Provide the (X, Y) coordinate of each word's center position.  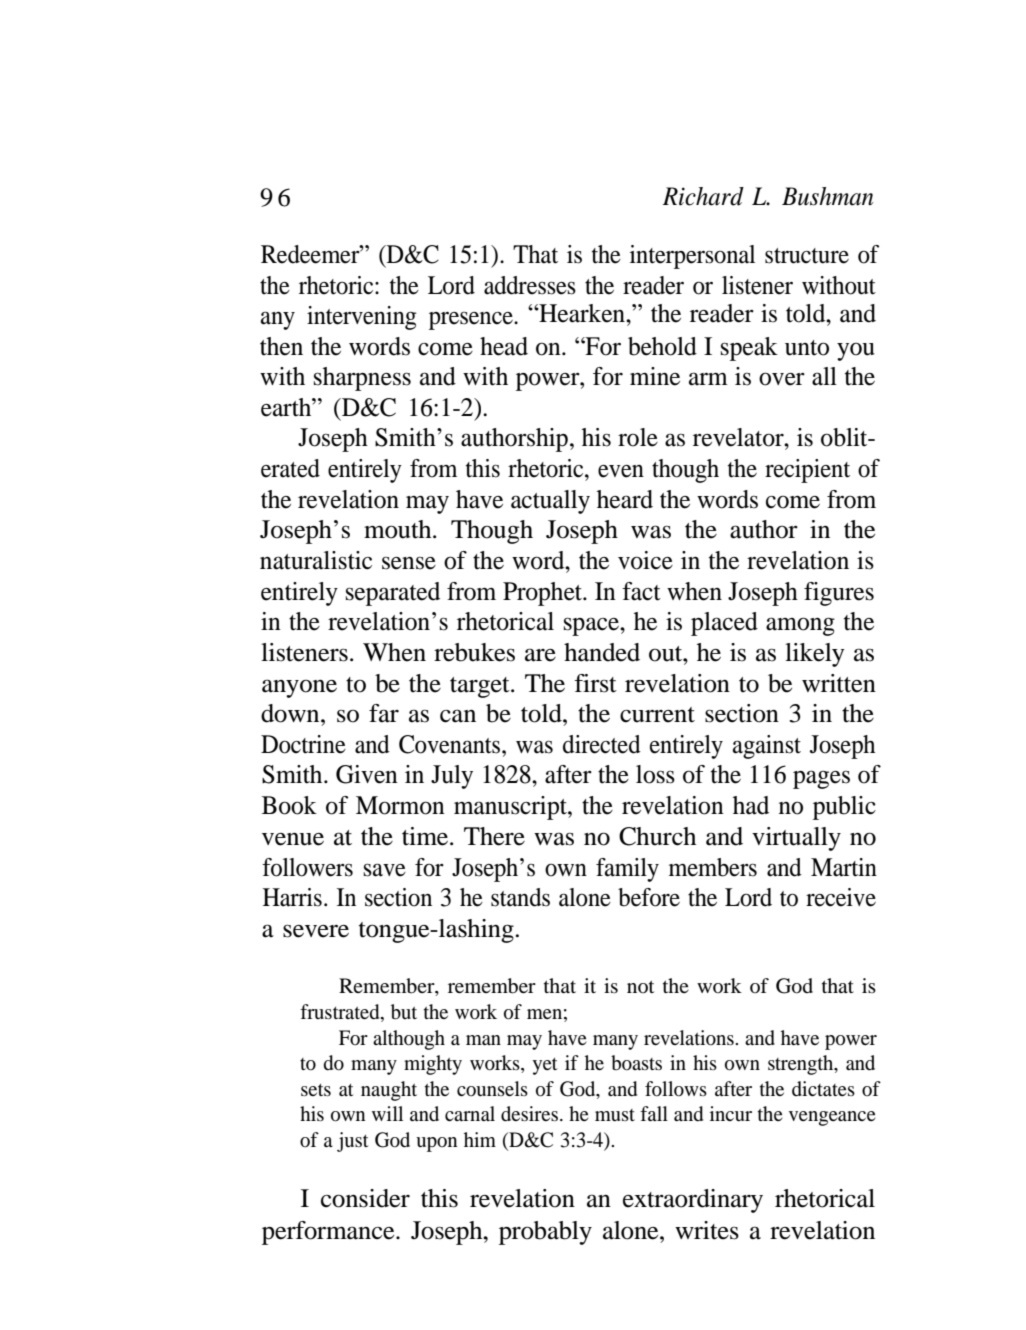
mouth (399, 529)
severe (316, 931)
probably (545, 1233)
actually (550, 502)
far (384, 713)
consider (365, 1198)
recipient (807, 471)
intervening (362, 318)
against (766, 747)
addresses (530, 285)
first (595, 683)
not (640, 986)
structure (807, 256)
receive (841, 897)
